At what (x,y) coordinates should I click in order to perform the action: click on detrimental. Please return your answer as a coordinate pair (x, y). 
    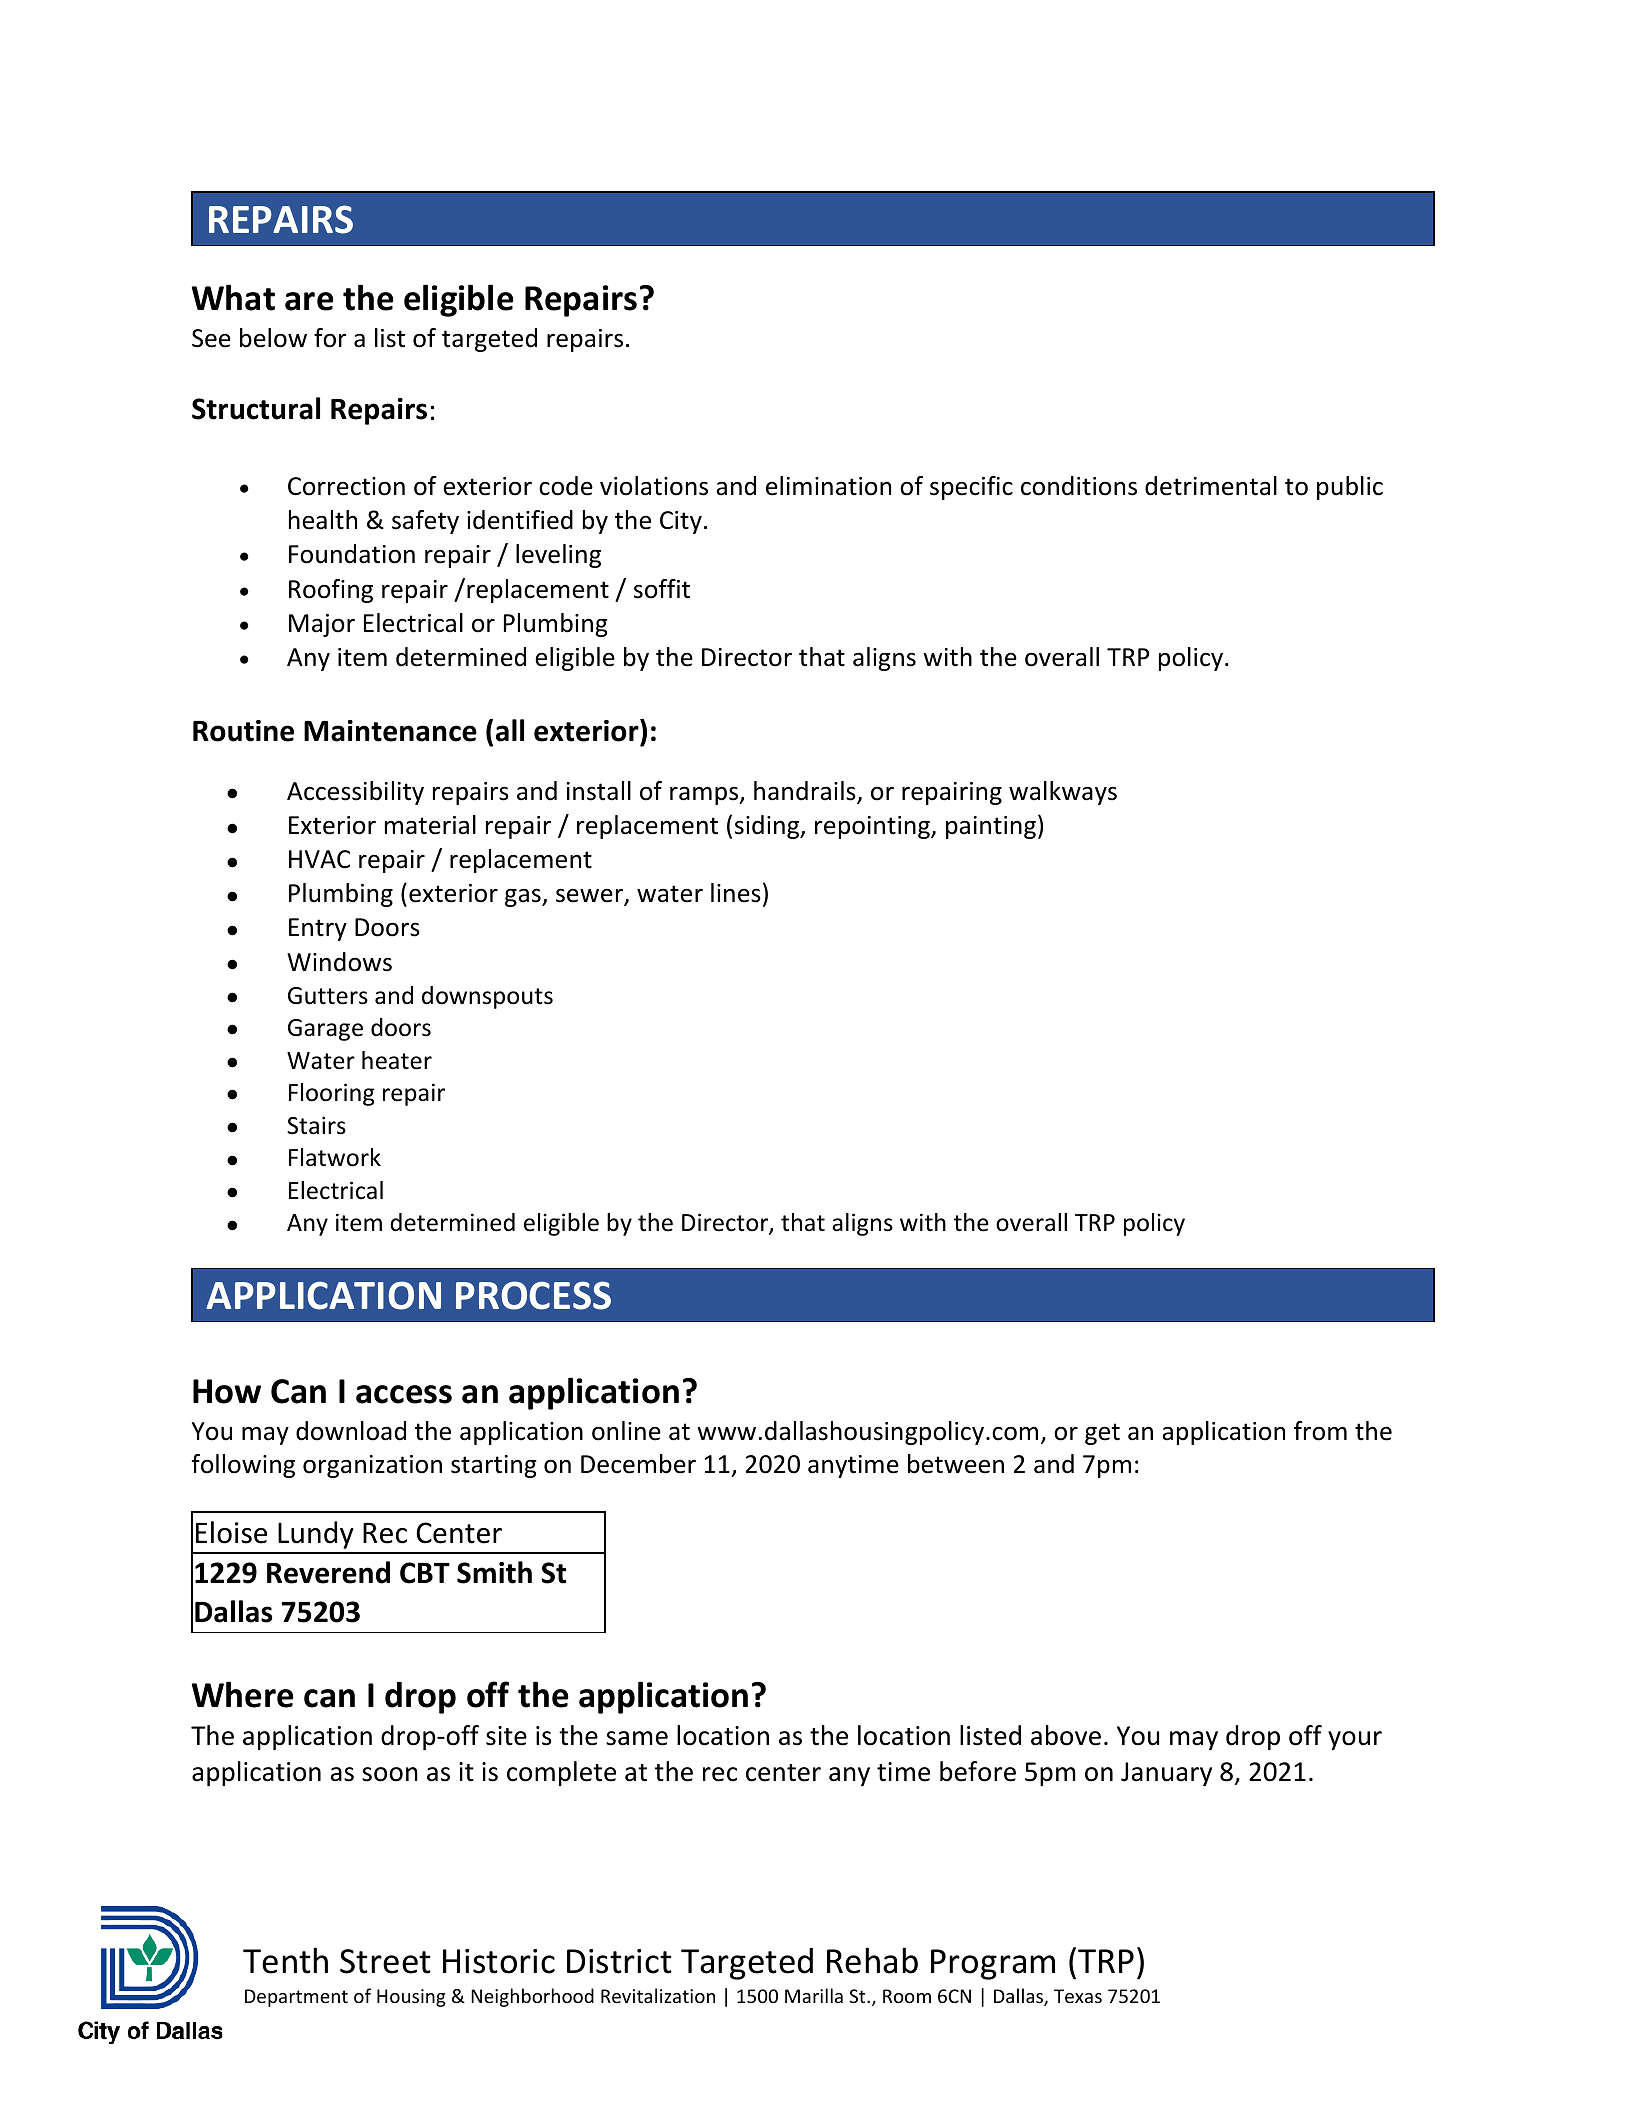
    Looking at the image, I should click on (1211, 486).
